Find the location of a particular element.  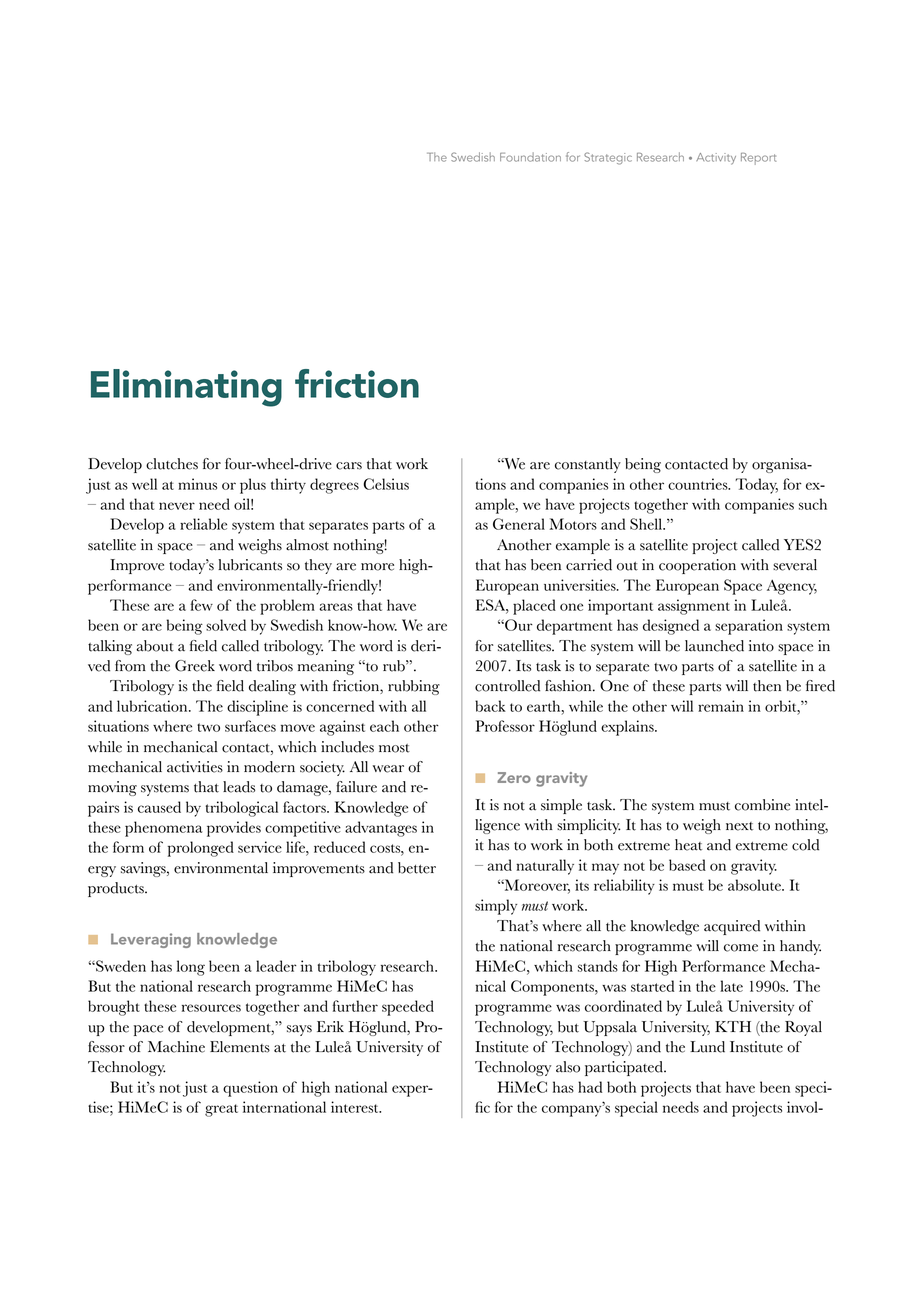

surfaces is located at coordinates (250, 726).
